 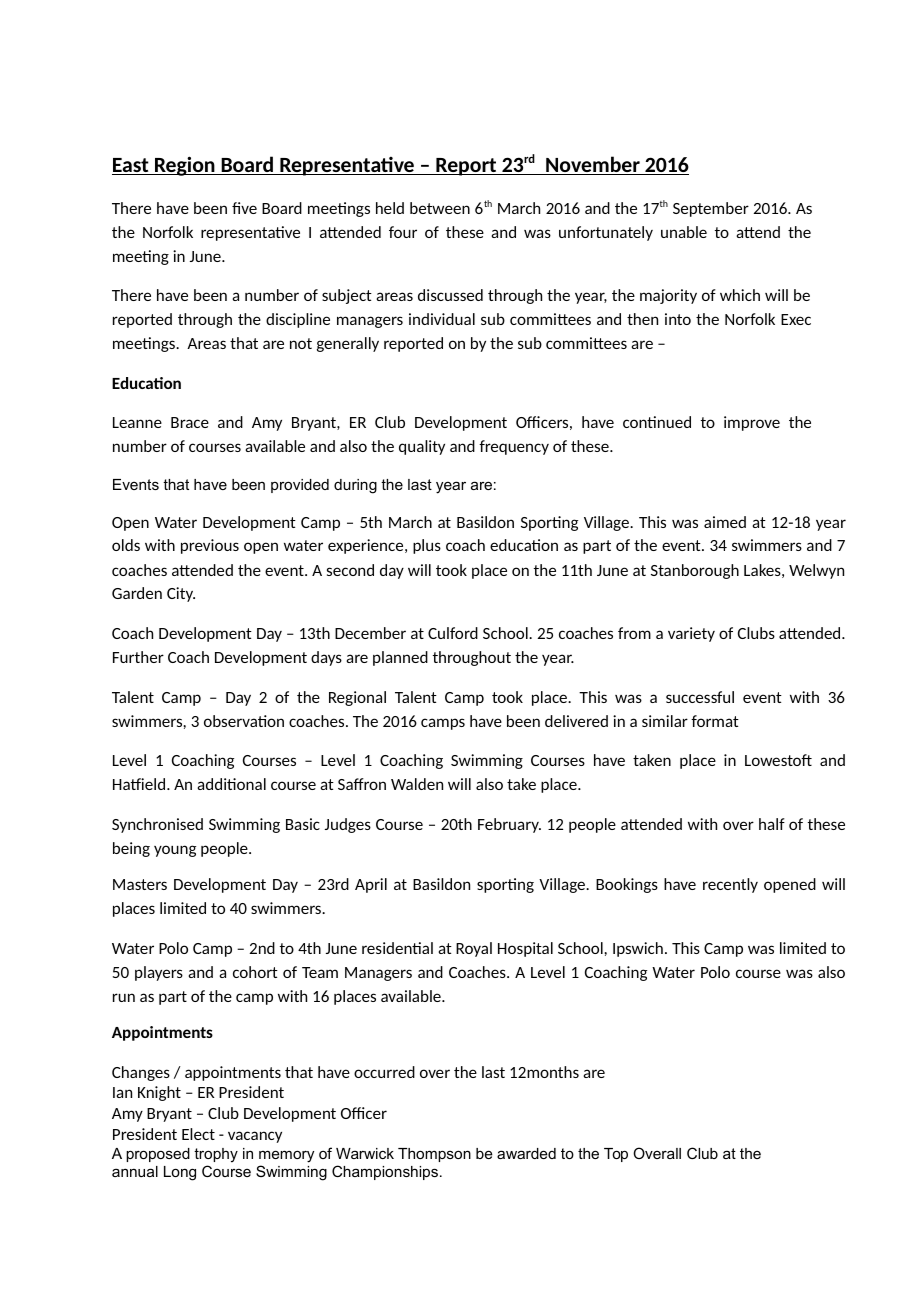 I want to click on Elect, so click(x=198, y=1134).
